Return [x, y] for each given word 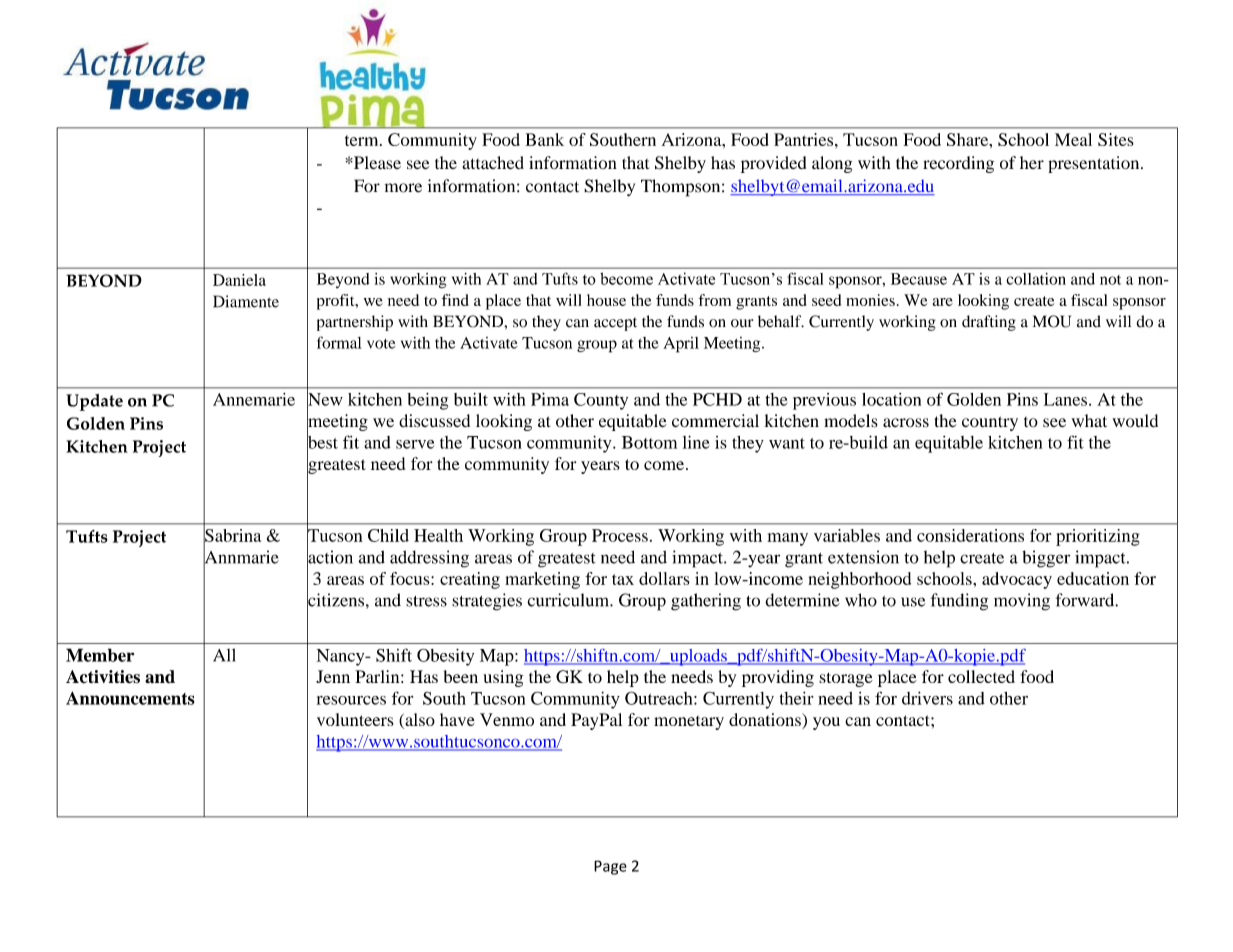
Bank [545, 139]
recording [958, 164]
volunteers [355, 719]
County [601, 401]
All [224, 655]
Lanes [1065, 399]
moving [1022, 602]
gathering [706, 602]
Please [376, 162]
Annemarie [254, 399]
